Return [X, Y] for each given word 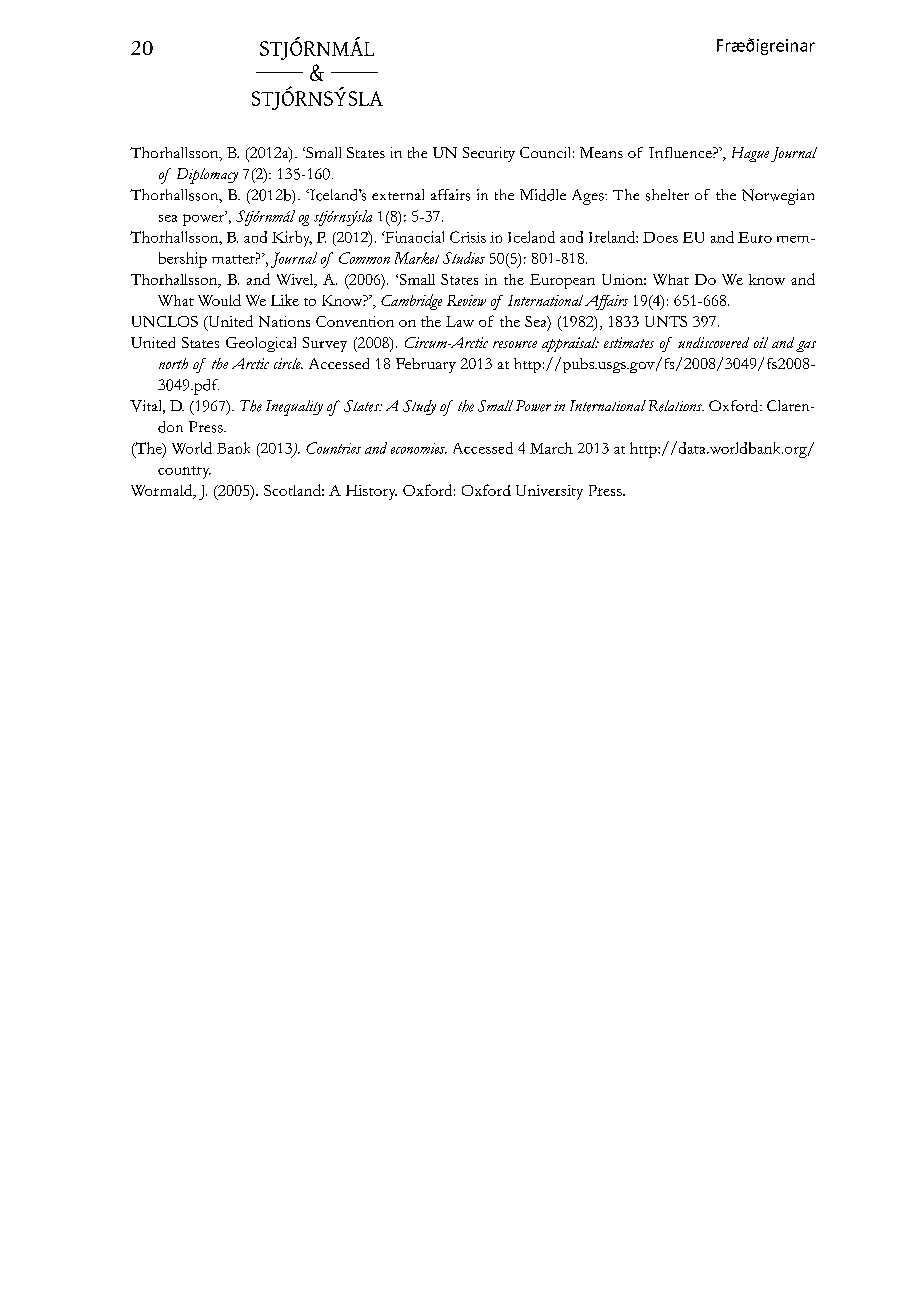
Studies [464, 258]
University [549, 492]
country [184, 472]
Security [489, 154]
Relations [676, 406]
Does [660, 237]
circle [288, 363]
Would [219, 300]
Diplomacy [207, 176]
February [426, 365]
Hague [750, 154]
